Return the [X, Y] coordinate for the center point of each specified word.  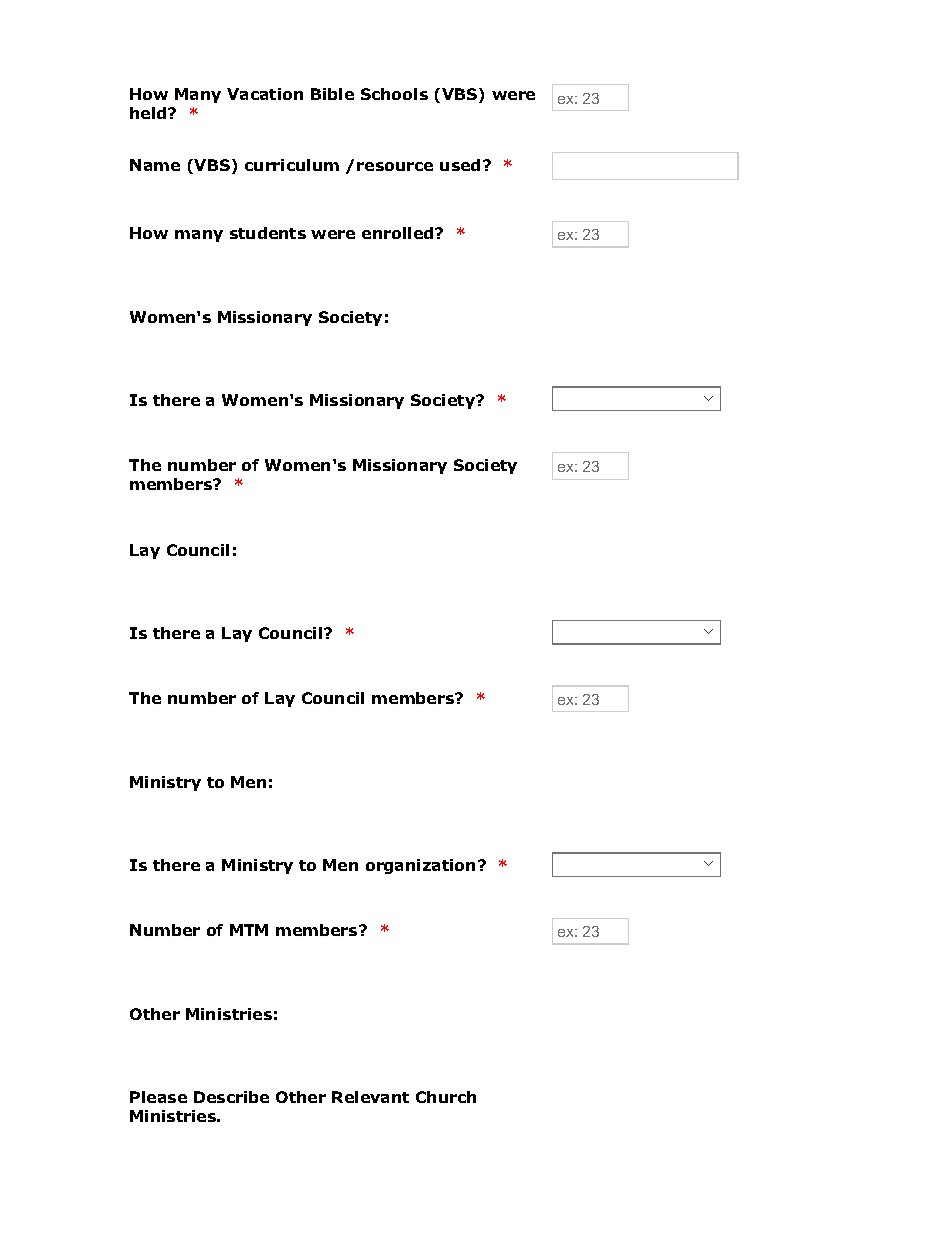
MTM [249, 930]
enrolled [399, 233]
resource [395, 166]
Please [158, 1097]
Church [446, 1097]
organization [420, 866]
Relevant [370, 1097]
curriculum [292, 165]
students [268, 233]
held [149, 113]
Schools [394, 94]
